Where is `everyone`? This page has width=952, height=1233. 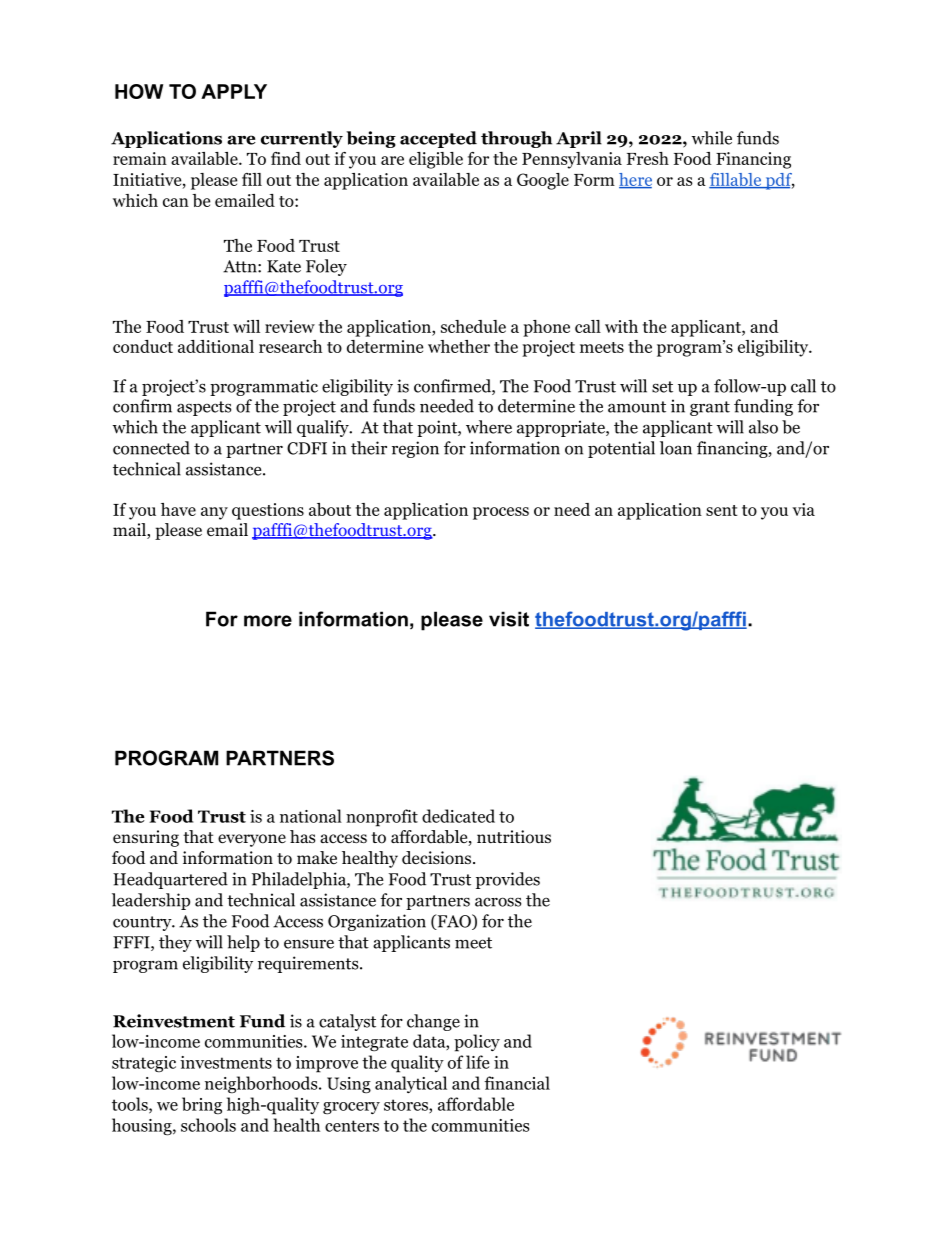
everyone is located at coordinates (252, 840).
